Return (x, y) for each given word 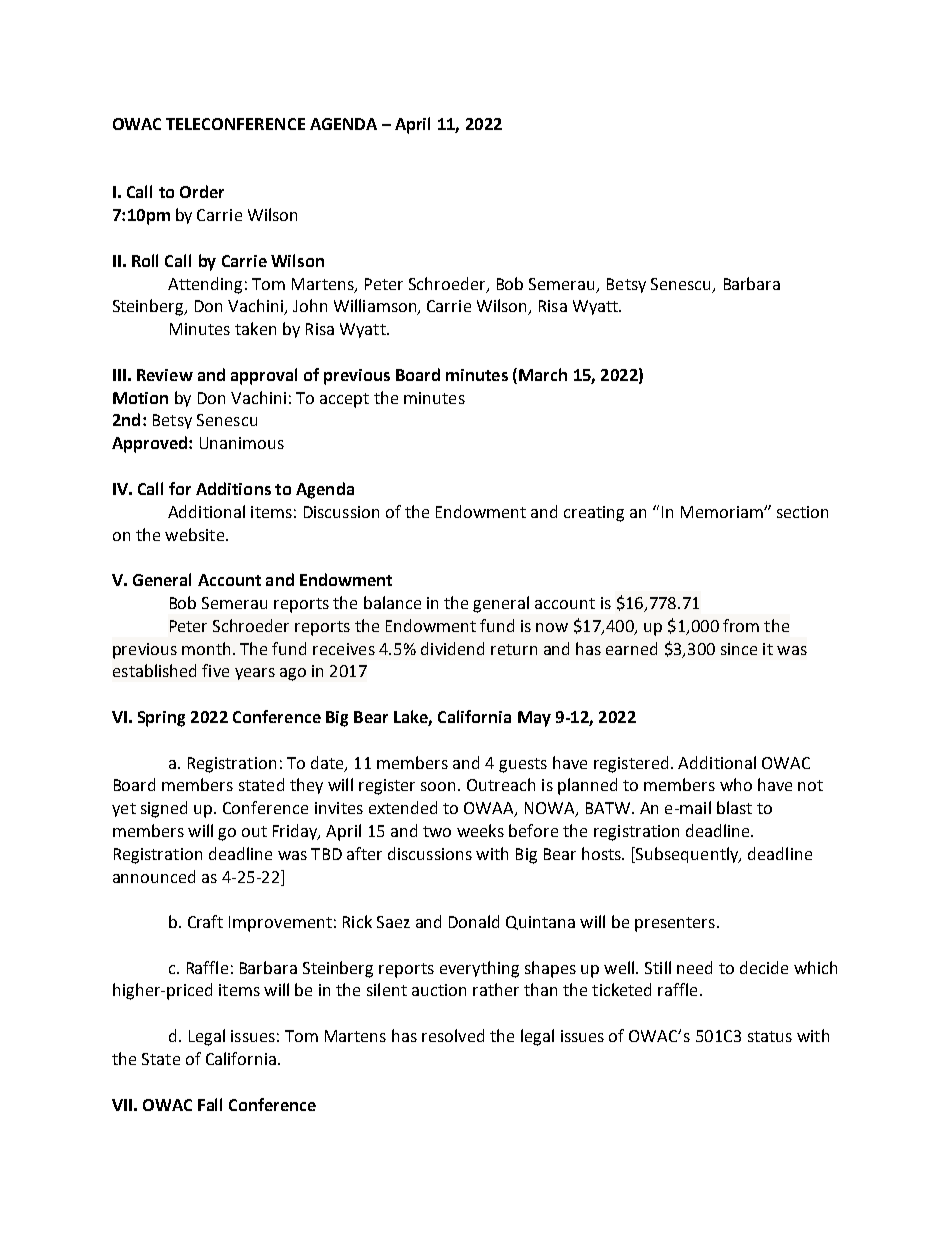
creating (594, 514)
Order (202, 191)
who (736, 784)
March (543, 374)
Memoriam (723, 512)
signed (164, 809)
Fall (210, 1104)
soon (440, 786)
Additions (233, 488)
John (310, 305)
